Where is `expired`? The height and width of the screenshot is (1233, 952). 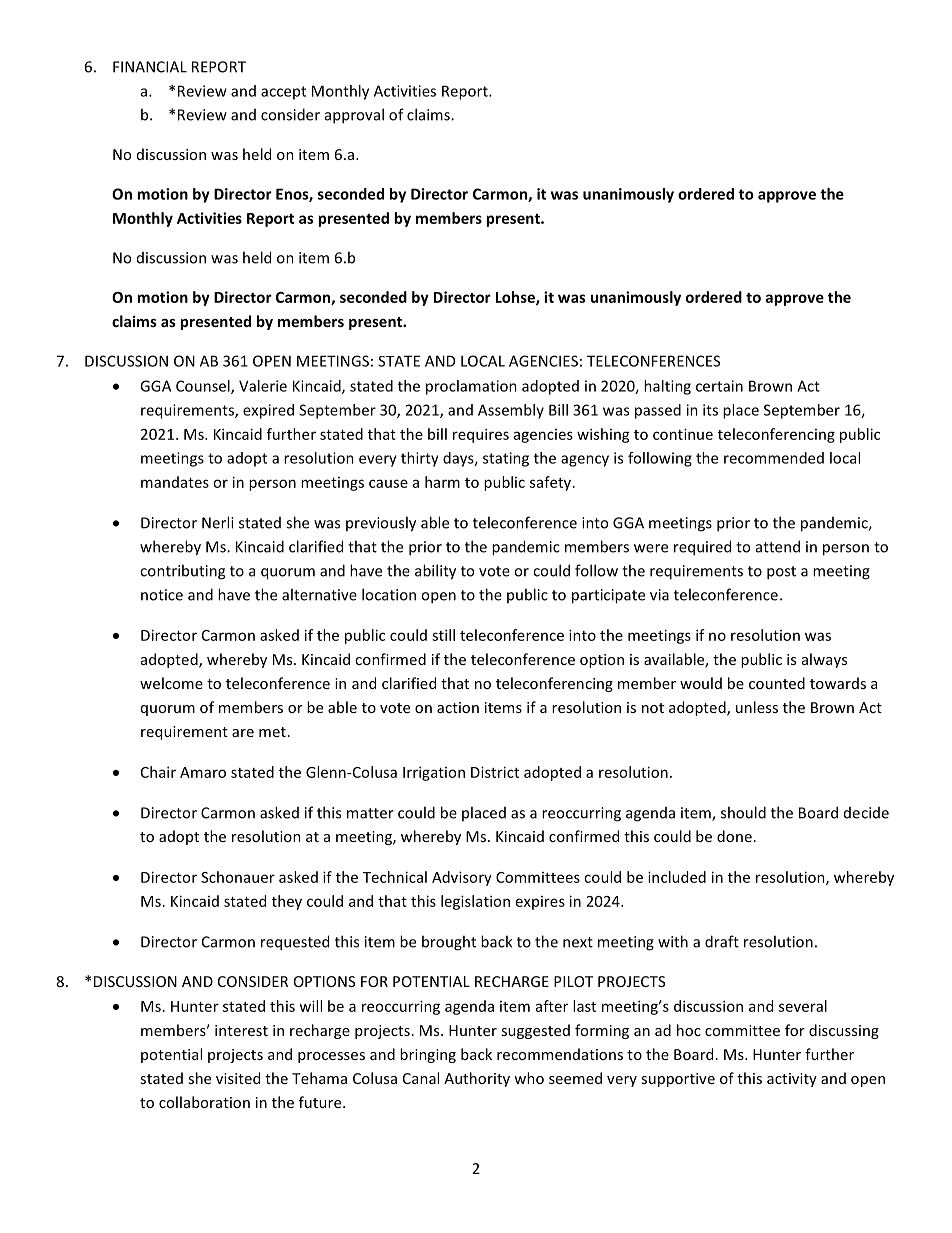
expired is located at coordinates (268, 411).
